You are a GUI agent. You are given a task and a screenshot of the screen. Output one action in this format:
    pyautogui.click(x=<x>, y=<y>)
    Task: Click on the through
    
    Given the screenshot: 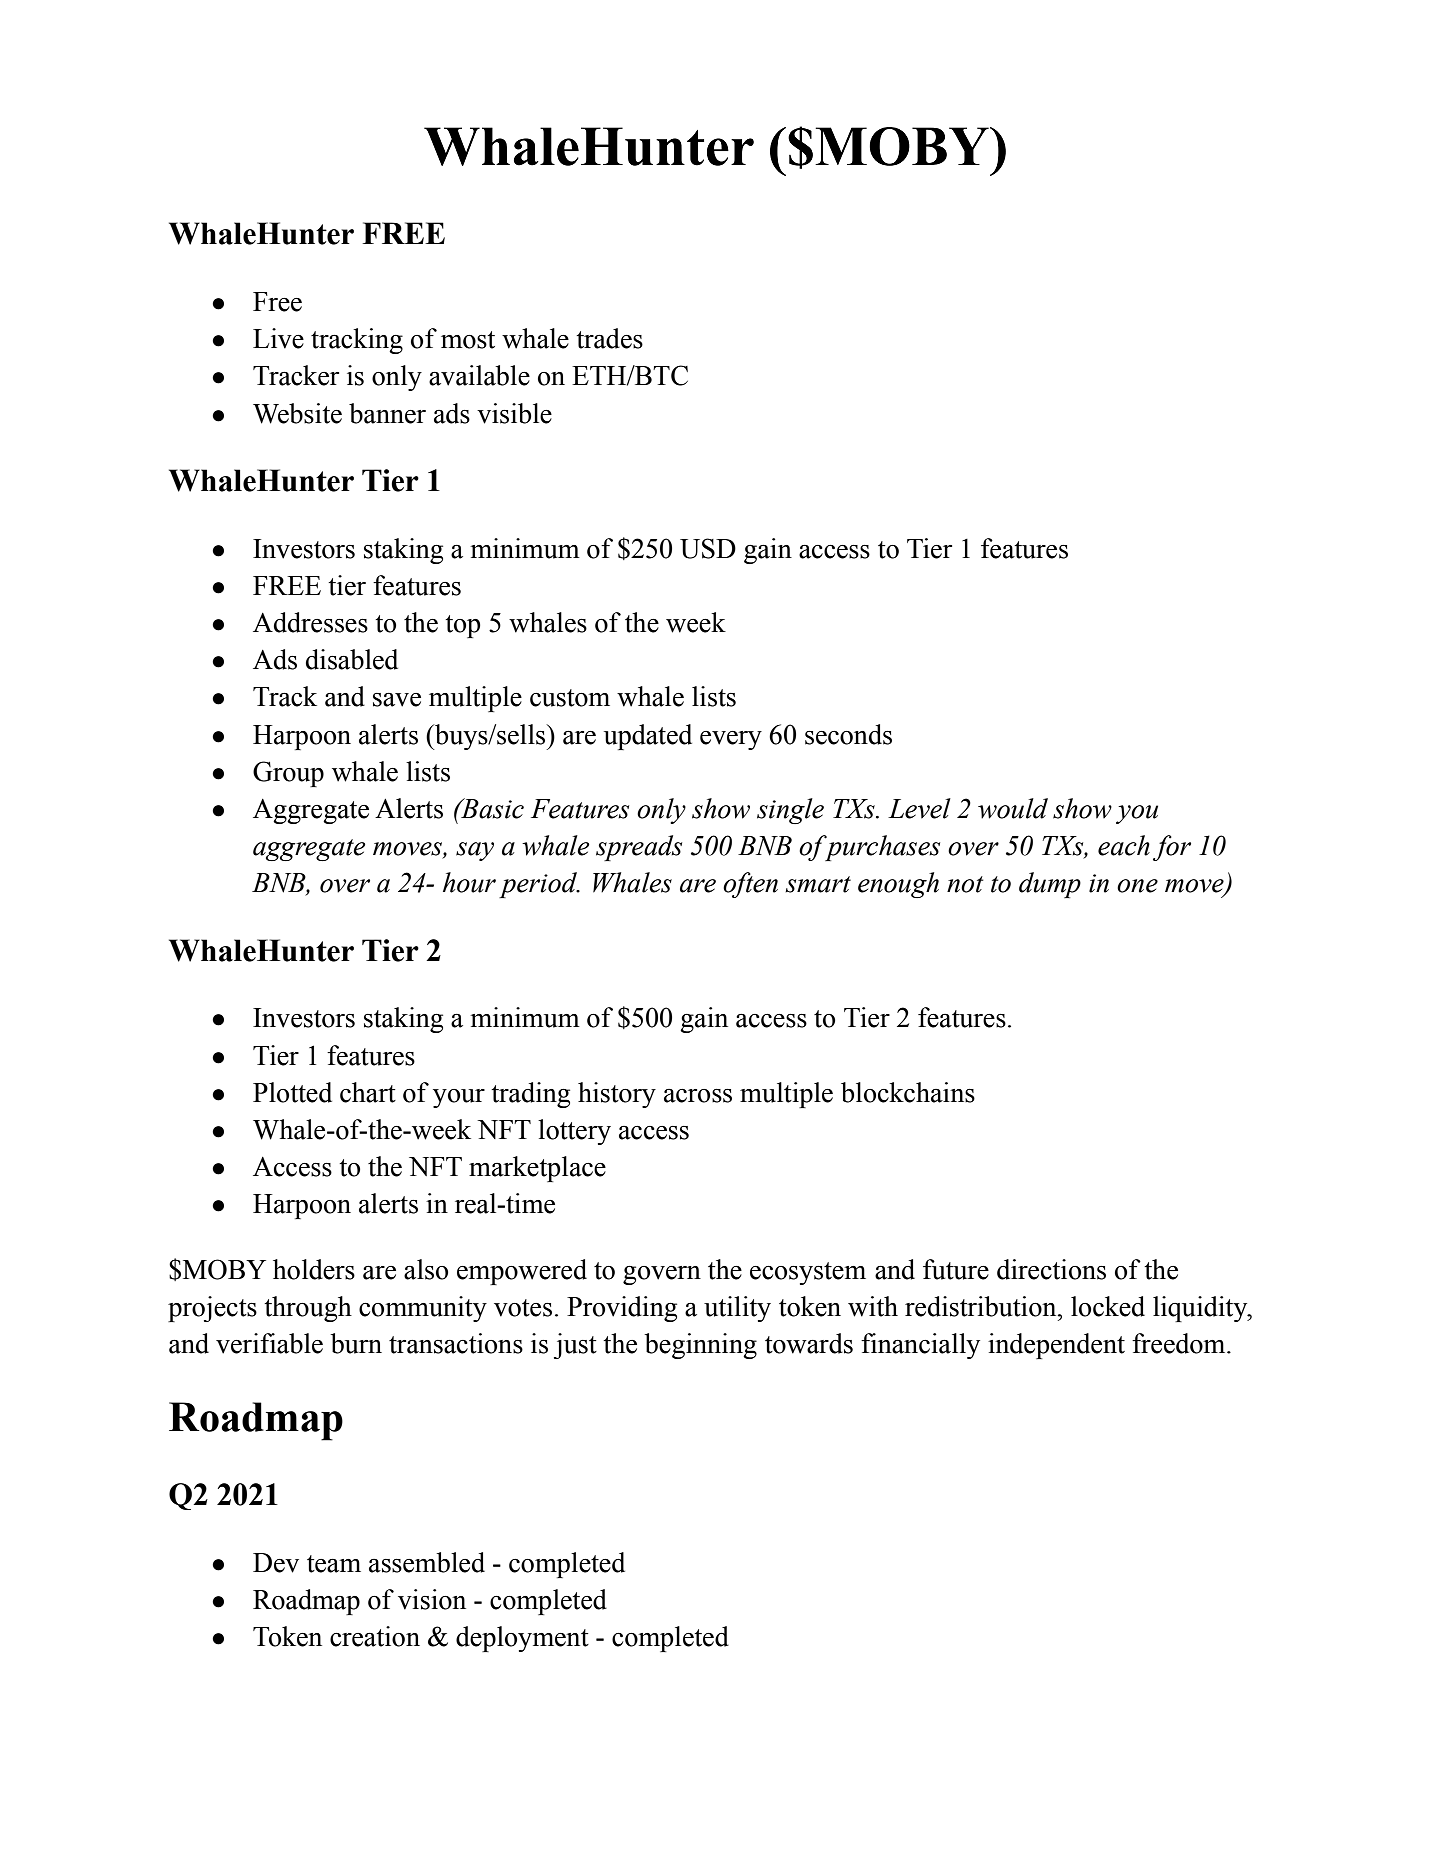 What is the action you would take?
    pyautogui.click(x=308, y=1309)
